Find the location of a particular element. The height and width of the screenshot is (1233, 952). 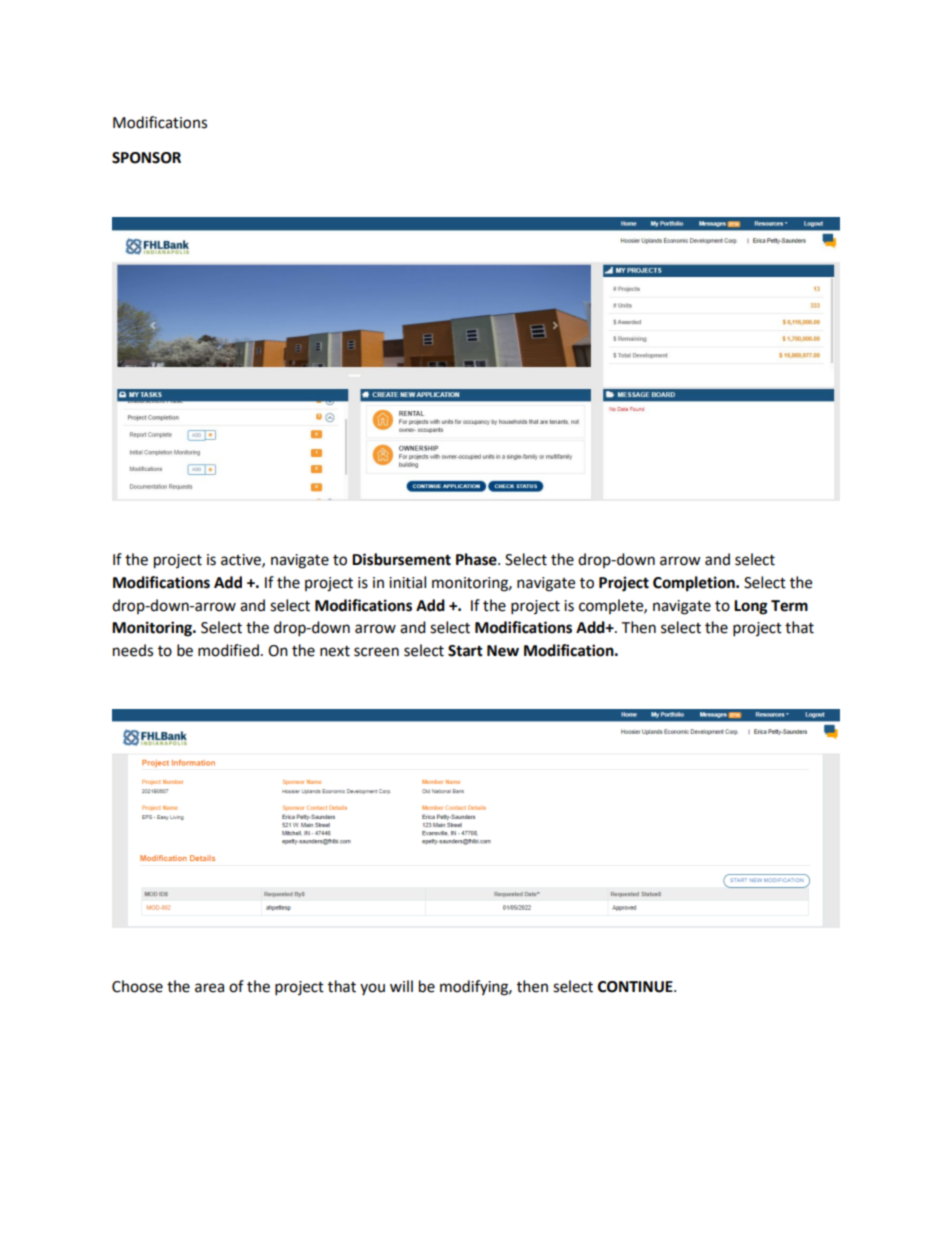

modified is located at coordinates (228, 650).
